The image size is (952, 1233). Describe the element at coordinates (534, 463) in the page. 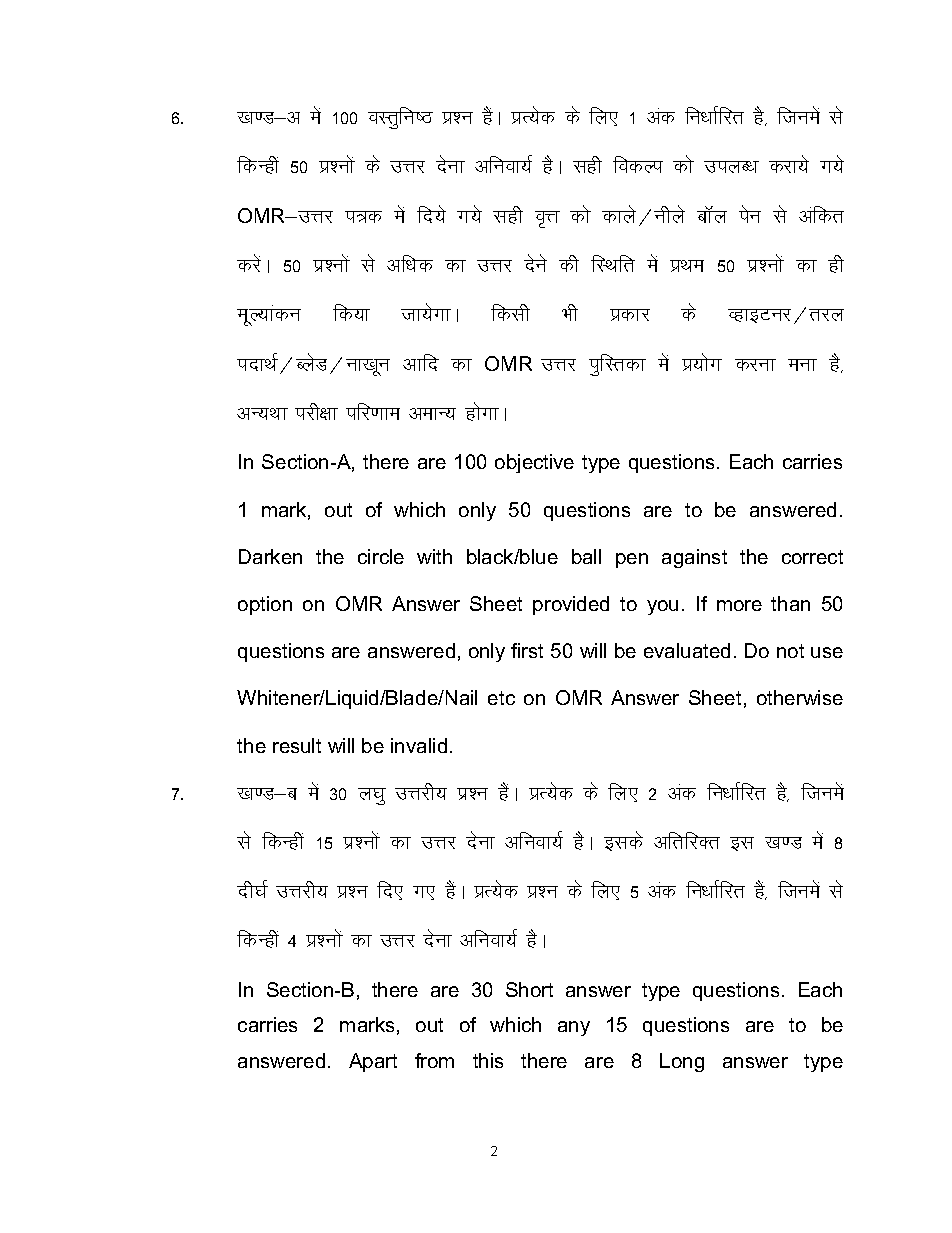

I see `objective` at that location.
